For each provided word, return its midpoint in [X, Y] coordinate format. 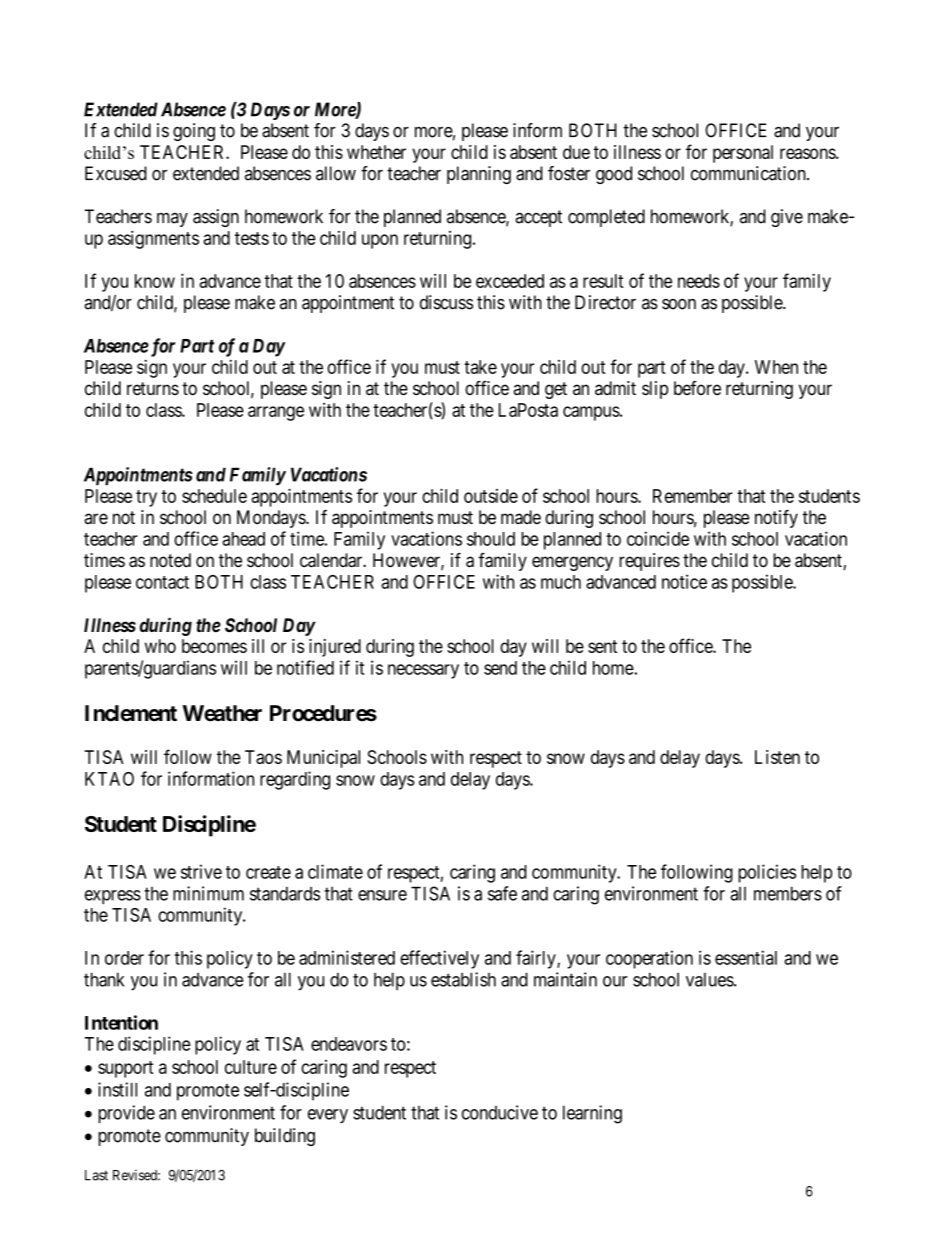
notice [684, 581]
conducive [500, 1112]
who [160, 646]
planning [479, 175]
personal [743, 154]
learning [592, 1114]
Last [96, 1175]
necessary [423, 671]
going [194, 132]
